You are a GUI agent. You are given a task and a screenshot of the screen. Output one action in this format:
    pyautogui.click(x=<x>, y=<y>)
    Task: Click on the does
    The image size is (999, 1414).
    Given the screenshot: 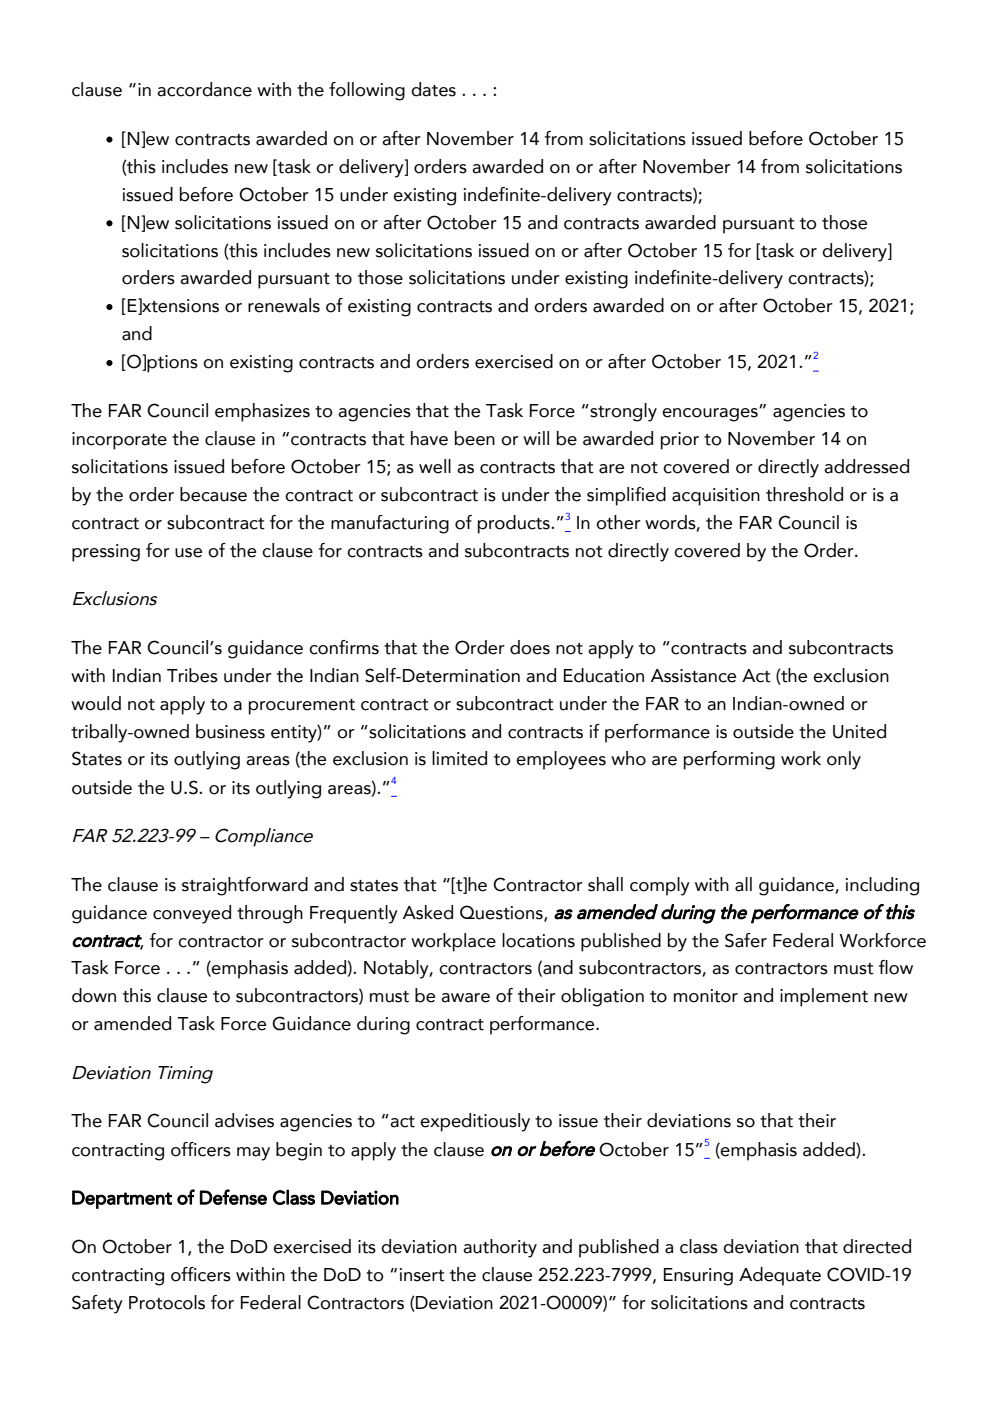 What is the action you would take?
    pyautogui.click(x=530, y=647)
